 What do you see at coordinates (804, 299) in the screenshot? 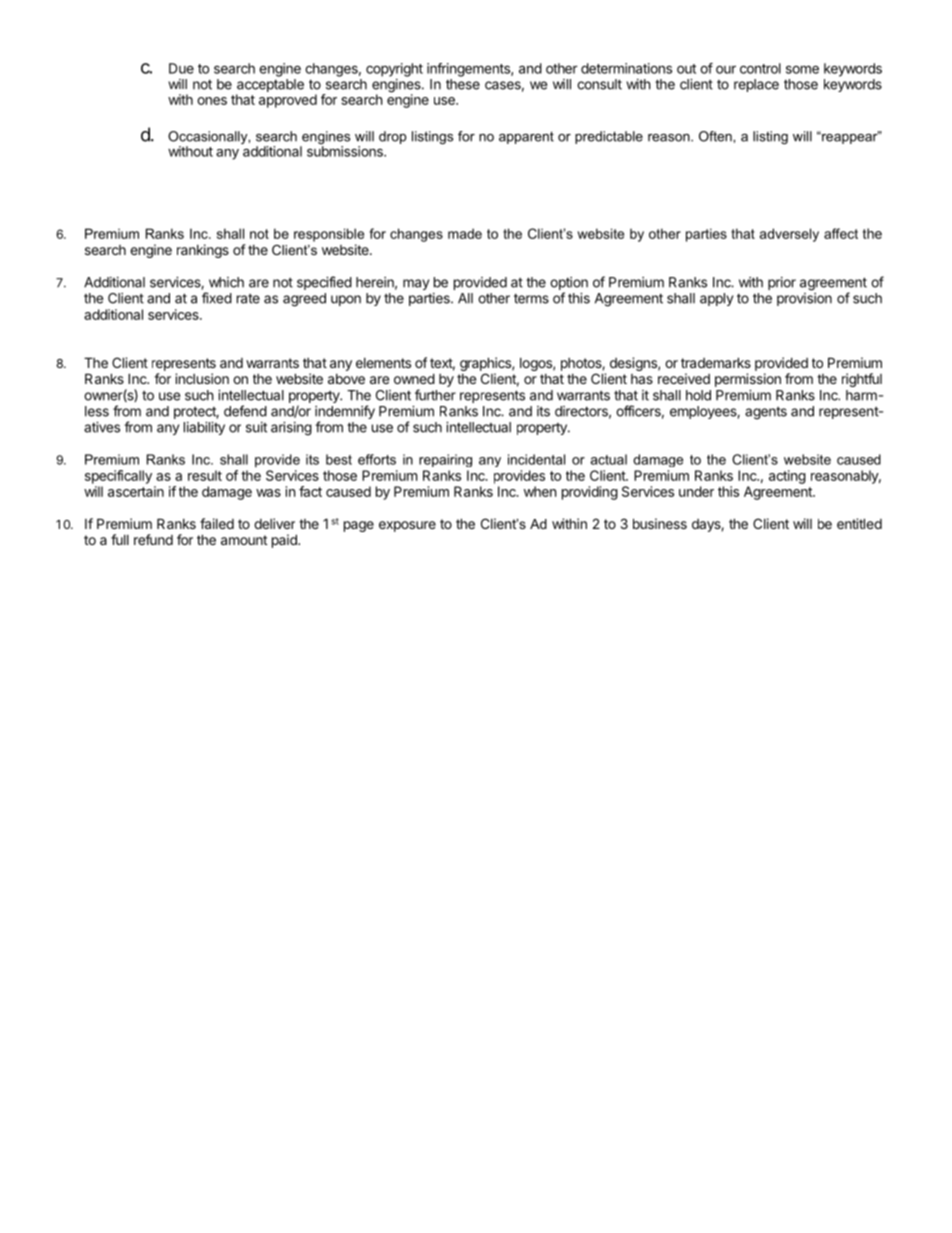
I see `provision` at bounding box center [804, 299].
